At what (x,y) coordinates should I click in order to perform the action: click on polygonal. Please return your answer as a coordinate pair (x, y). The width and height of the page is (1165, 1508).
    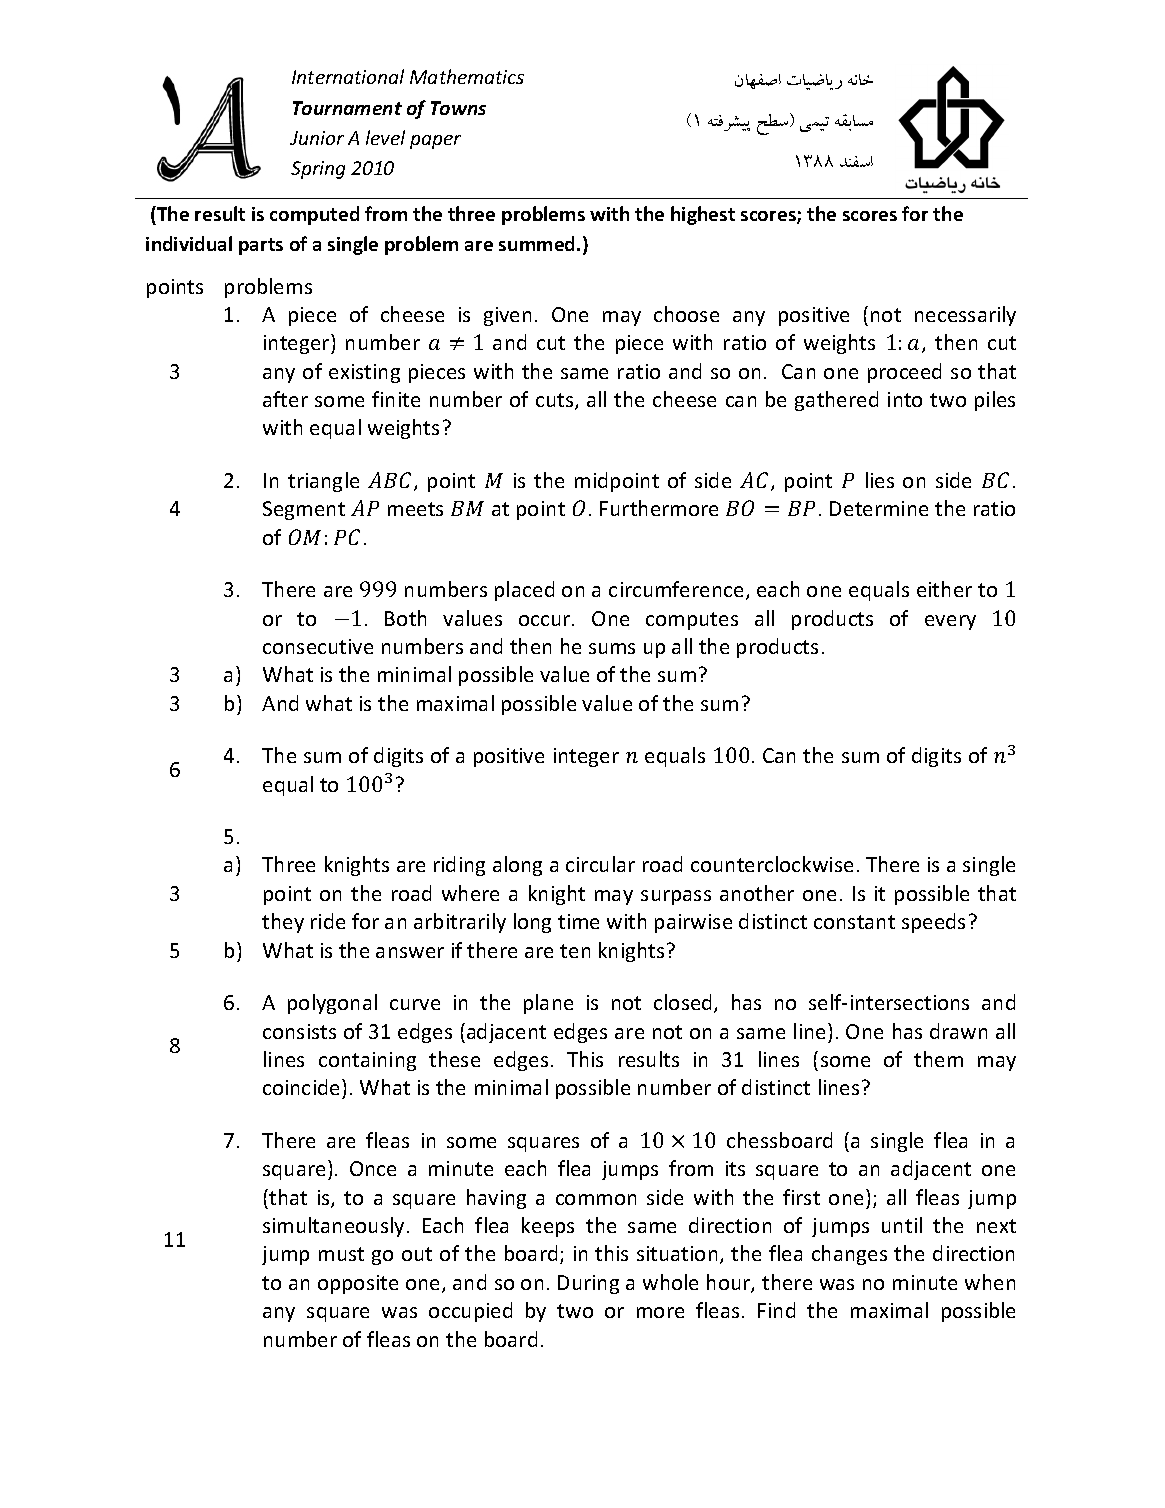
    Looking at the image, I should click on (332, 1004).
